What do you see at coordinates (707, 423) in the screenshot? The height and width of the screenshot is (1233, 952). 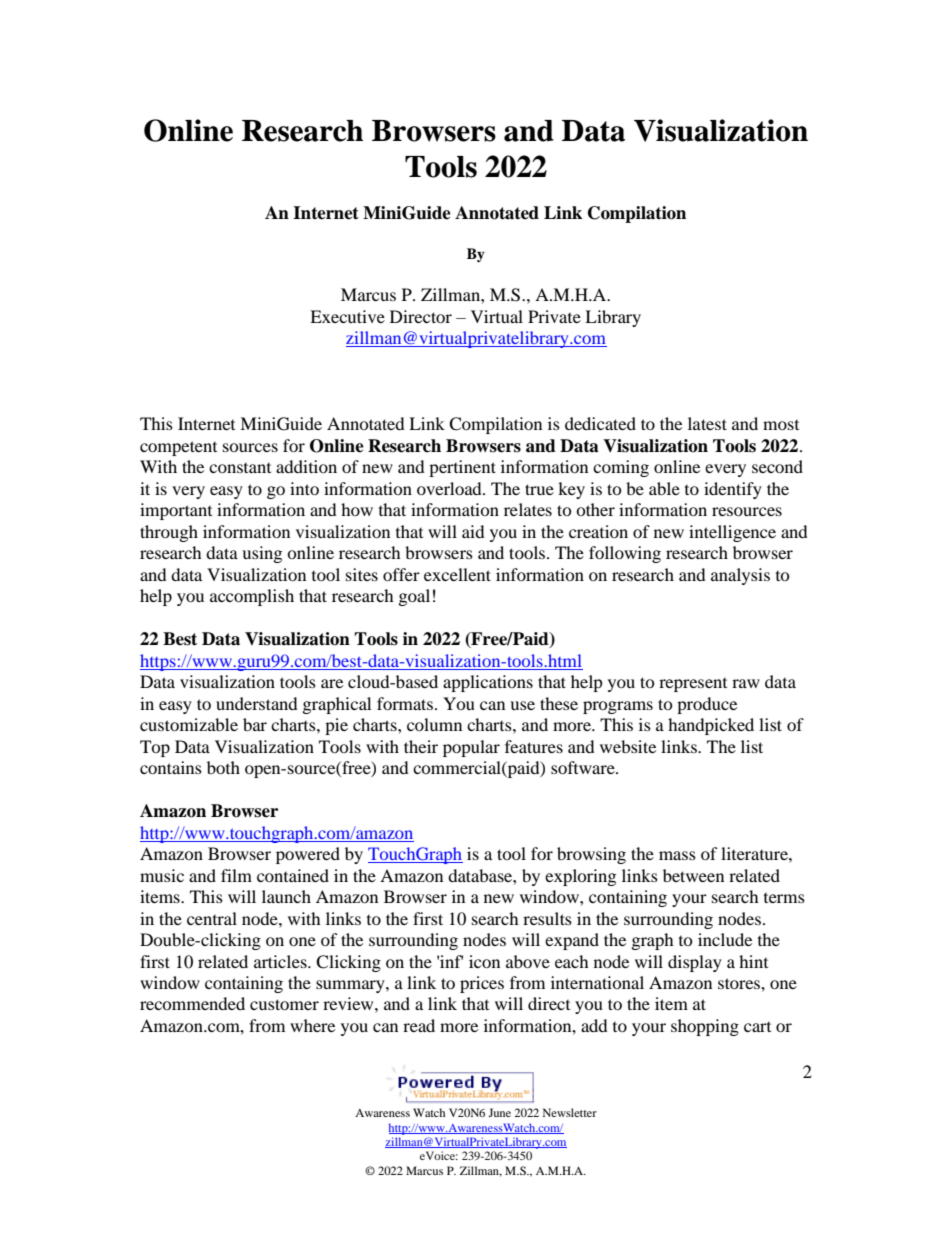 I see `latest` at bounding box center [707, 423].
